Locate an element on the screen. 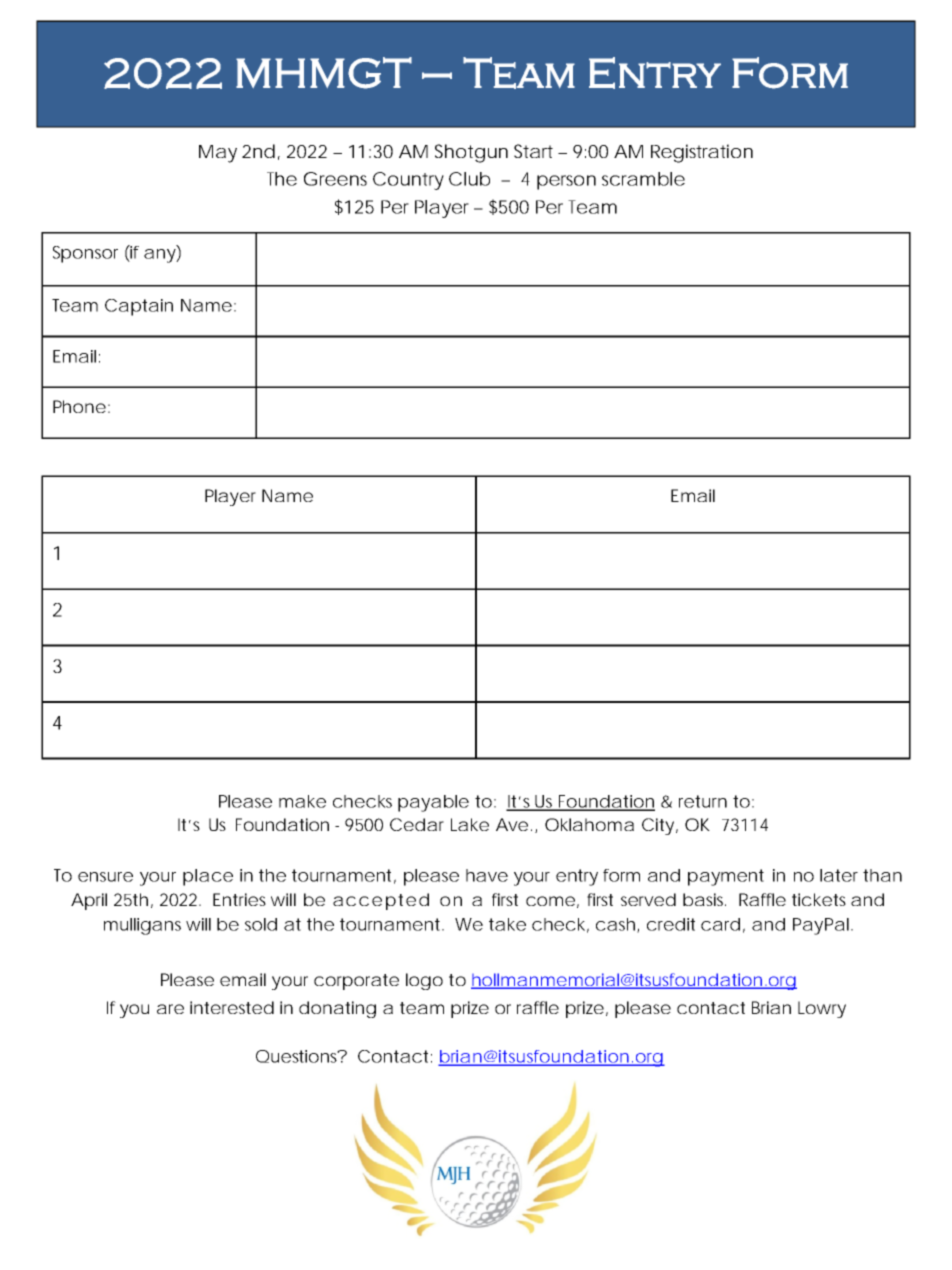  logo is located at coordinates (424, 981).
